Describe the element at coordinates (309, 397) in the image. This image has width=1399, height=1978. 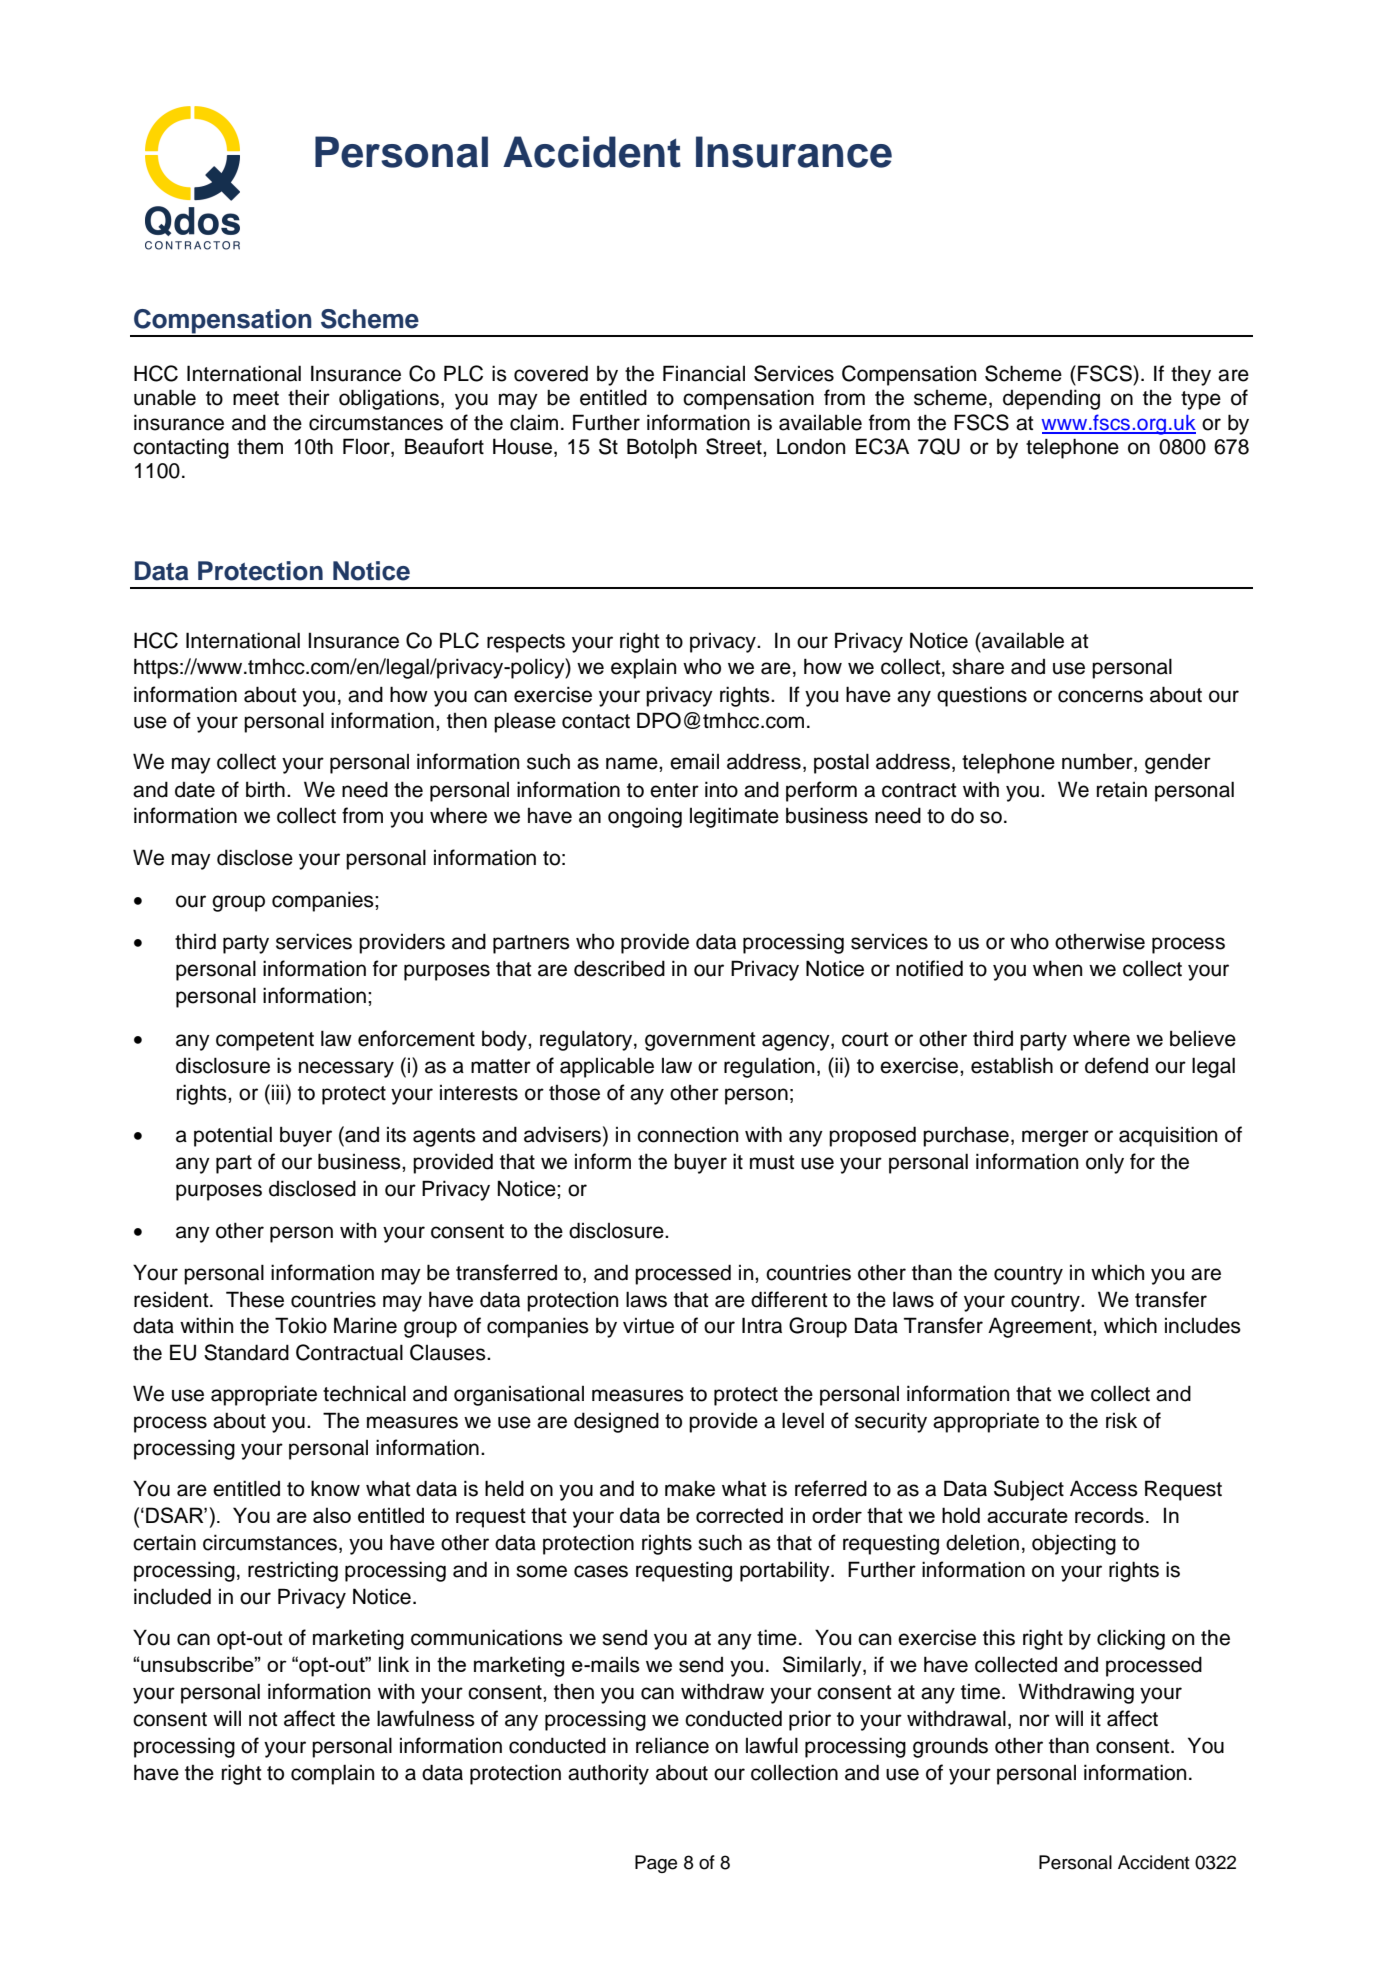
I see `their` at that location.
